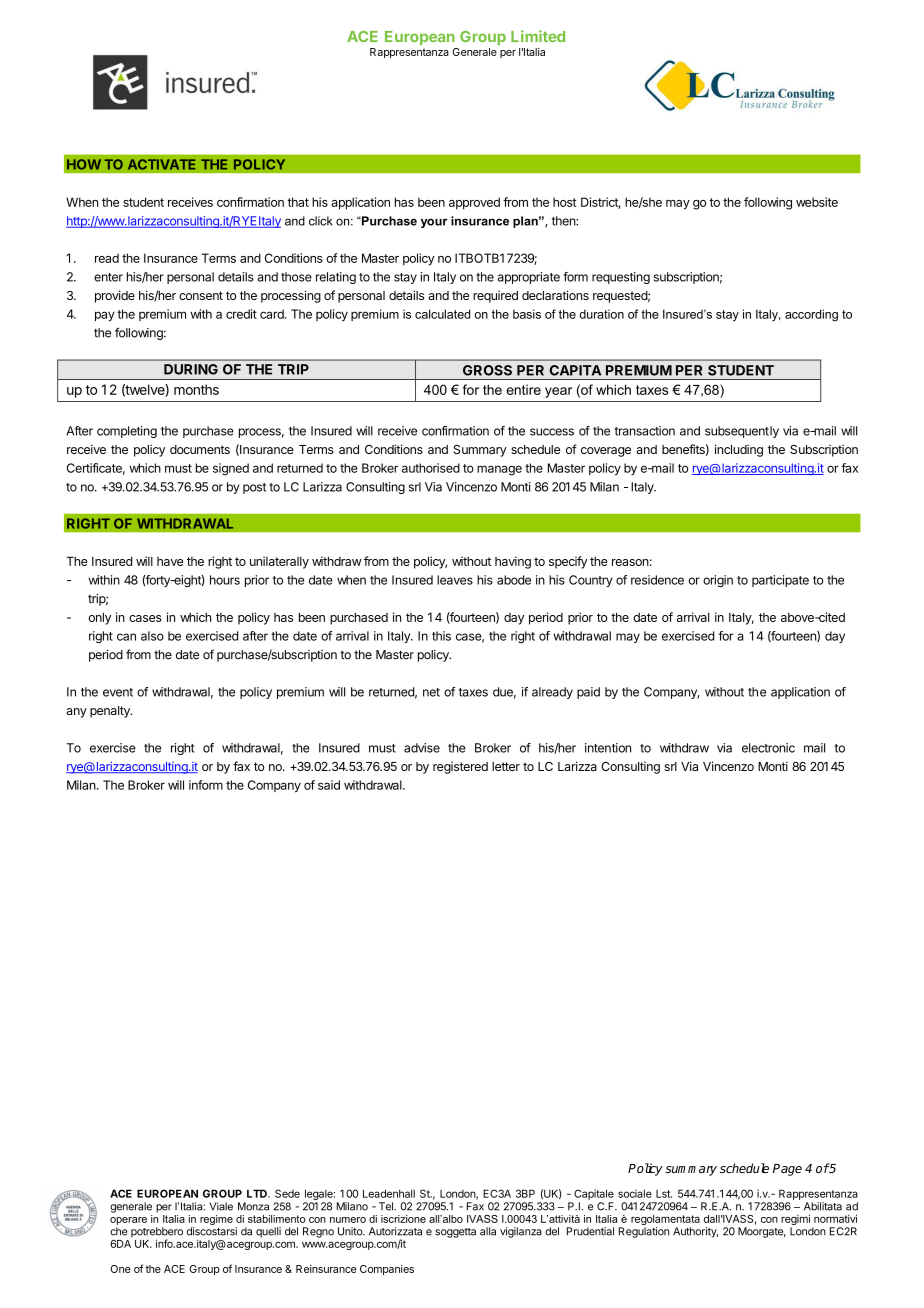 The image size is (924, 1308). Describe the element at coordinates (111, 712) in the page. I see `penalty` at that location.
